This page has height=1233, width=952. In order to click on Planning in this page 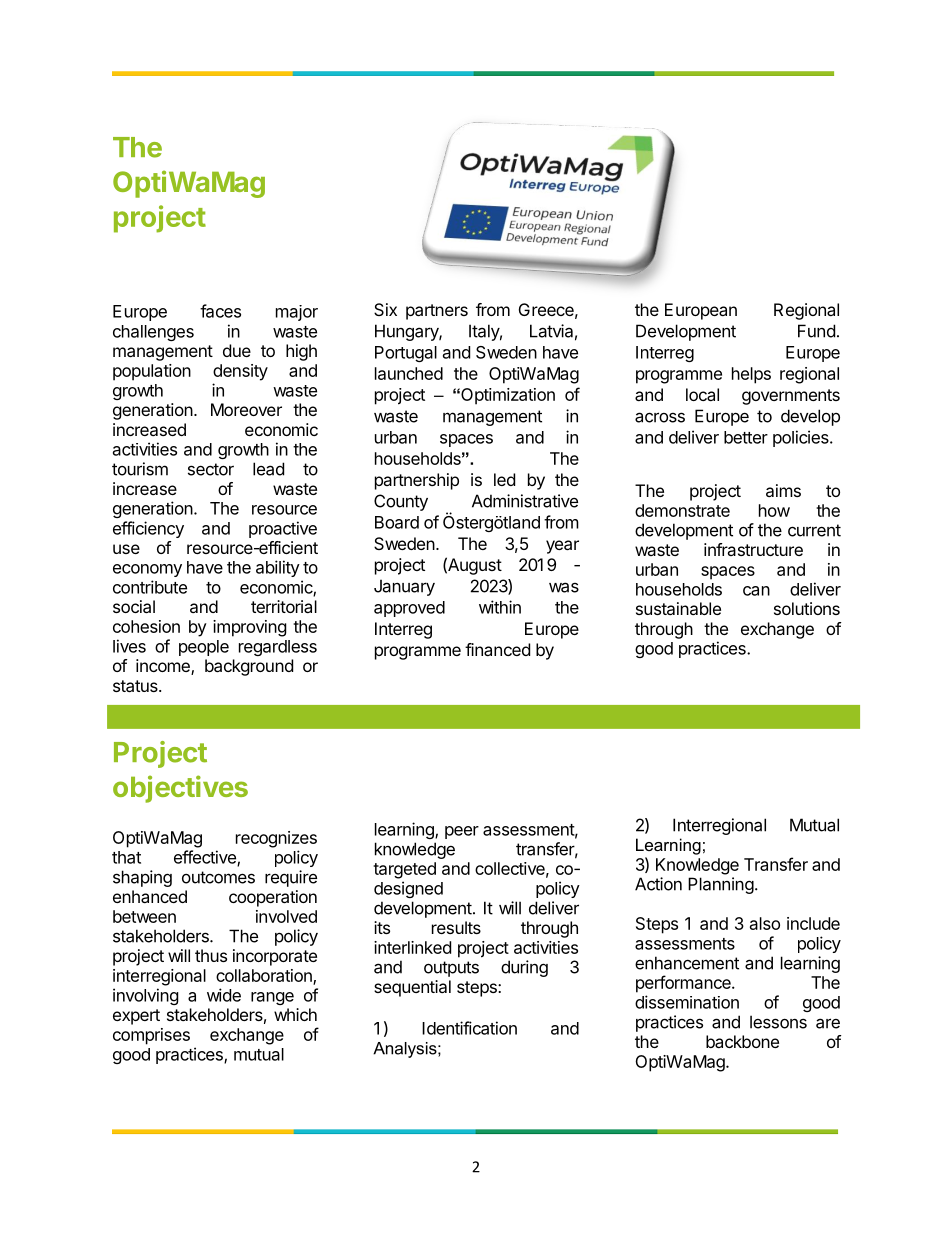, I will do `click(721, 885)`.
